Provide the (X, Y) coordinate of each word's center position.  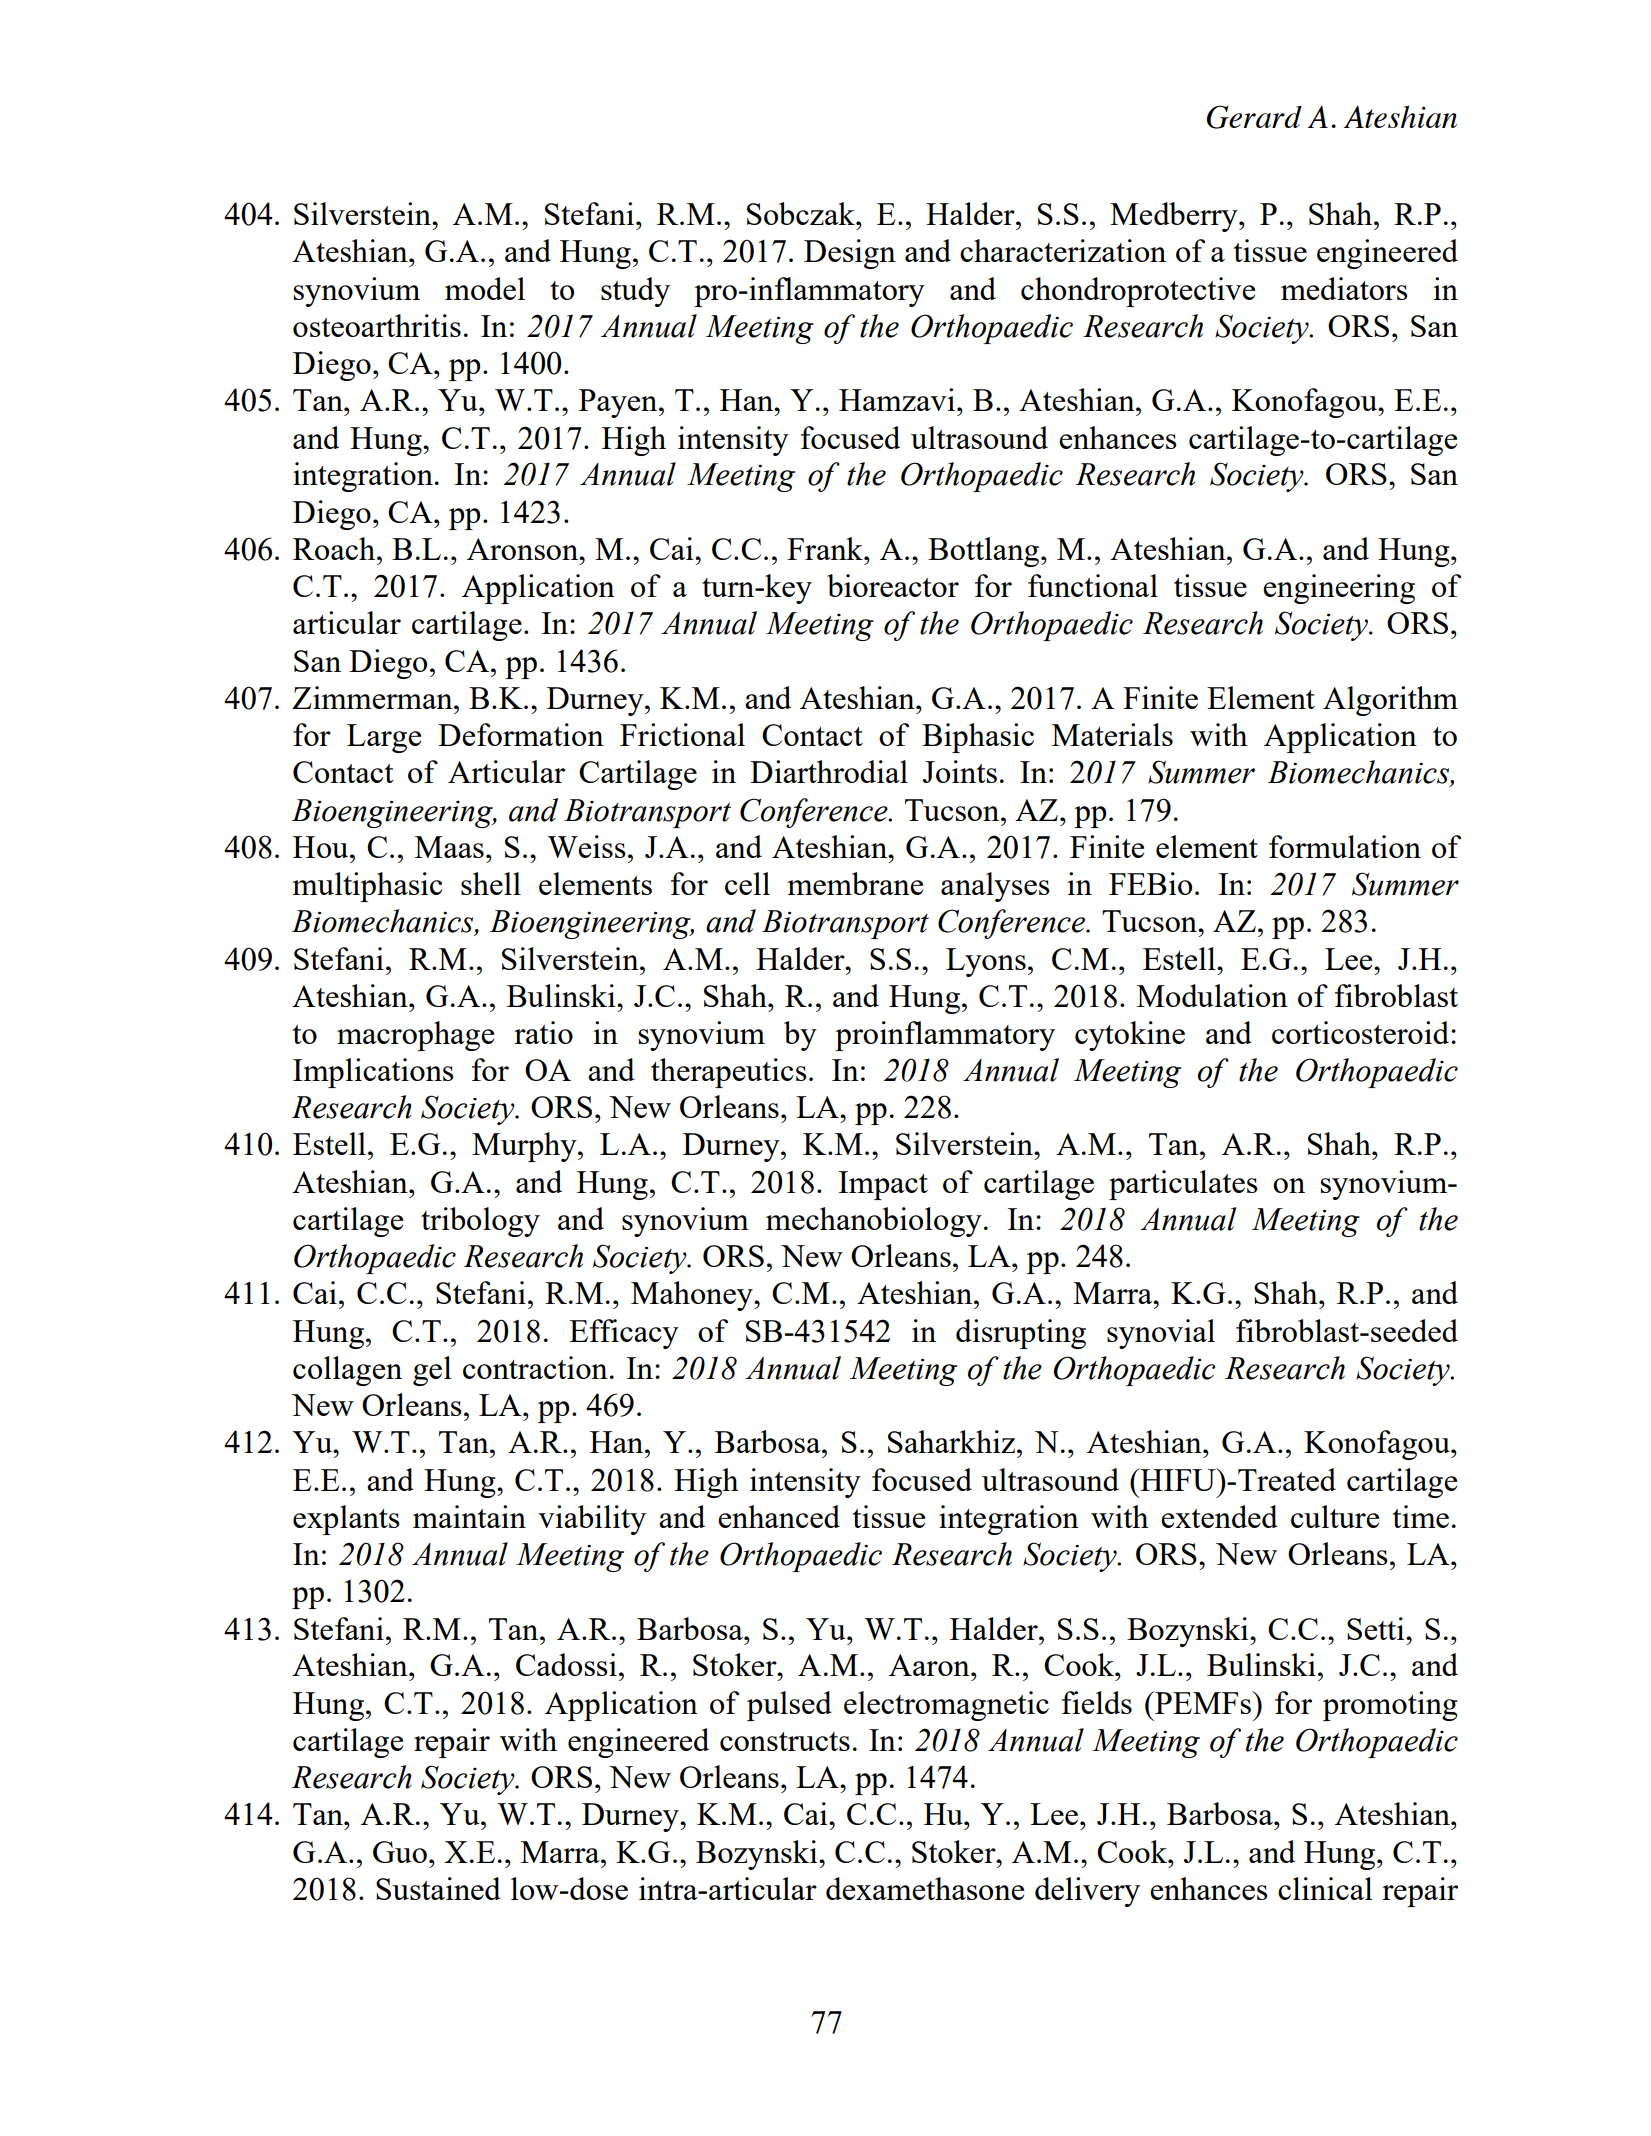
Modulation (1212, 995)
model (485, 288)
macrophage (415, 1036)
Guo (400, 1852)
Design (850, 254)
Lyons (986, 962)
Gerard (1254, 117)
